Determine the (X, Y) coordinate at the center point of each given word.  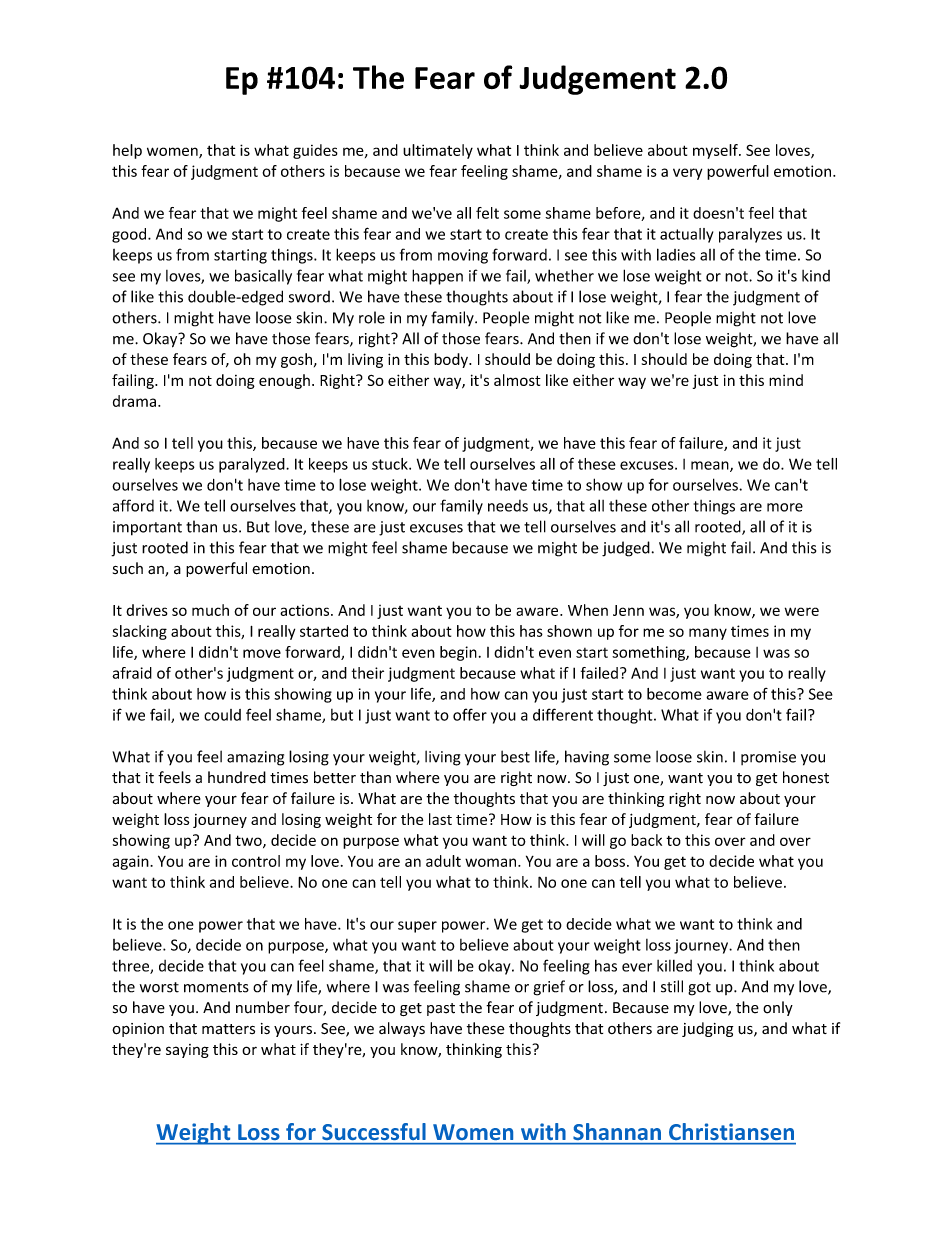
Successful (374, 1131)
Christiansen (731, 1131)
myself (716, 151)
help (127, 151)
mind (786, 380)
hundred (237, 777)
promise (768, 758)
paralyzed (253, 465)
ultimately (438, 151)
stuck (391, 464)
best (515, 756)
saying (187, 1051)
